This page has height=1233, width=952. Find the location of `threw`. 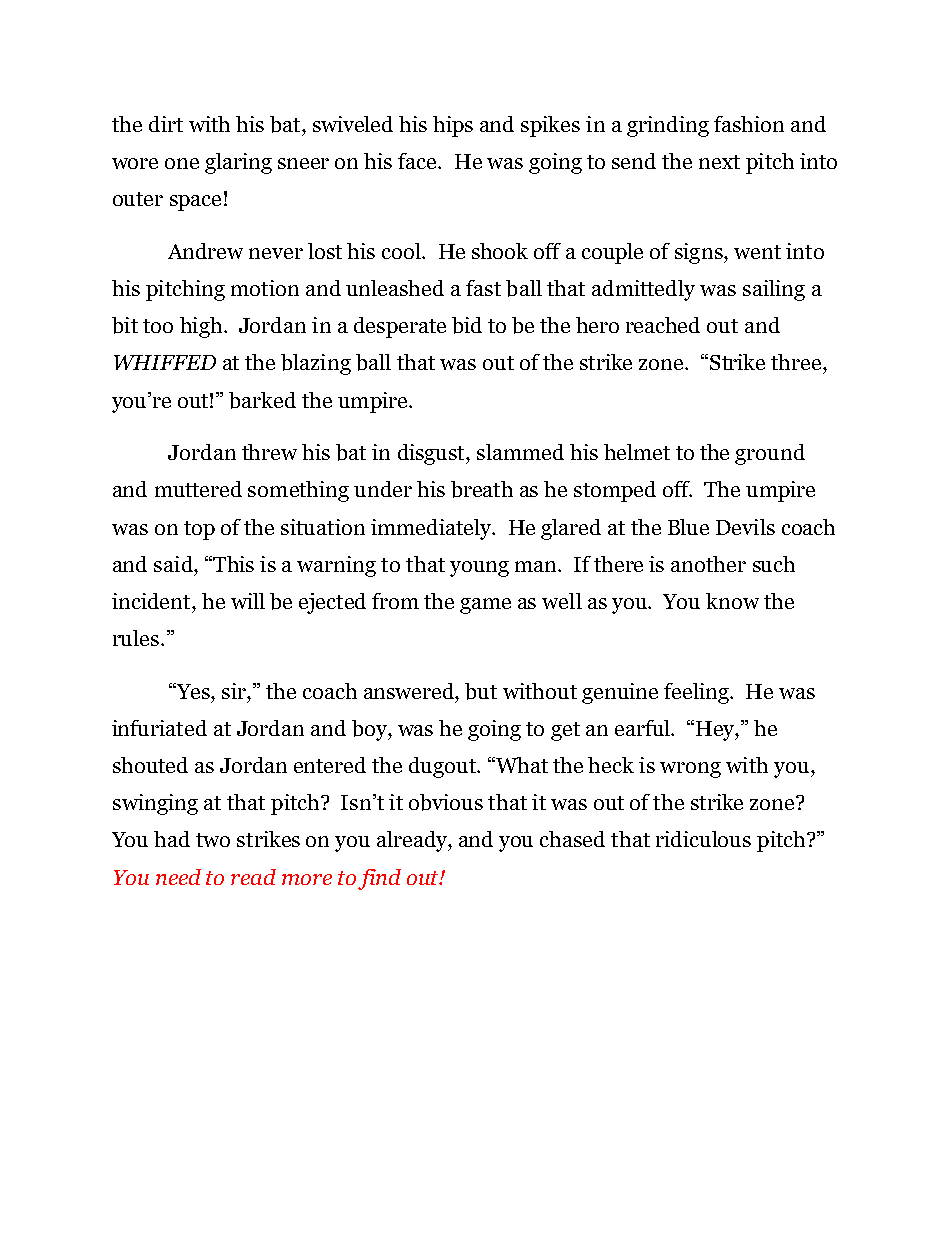

threw is located at coordinates (269, 452).
